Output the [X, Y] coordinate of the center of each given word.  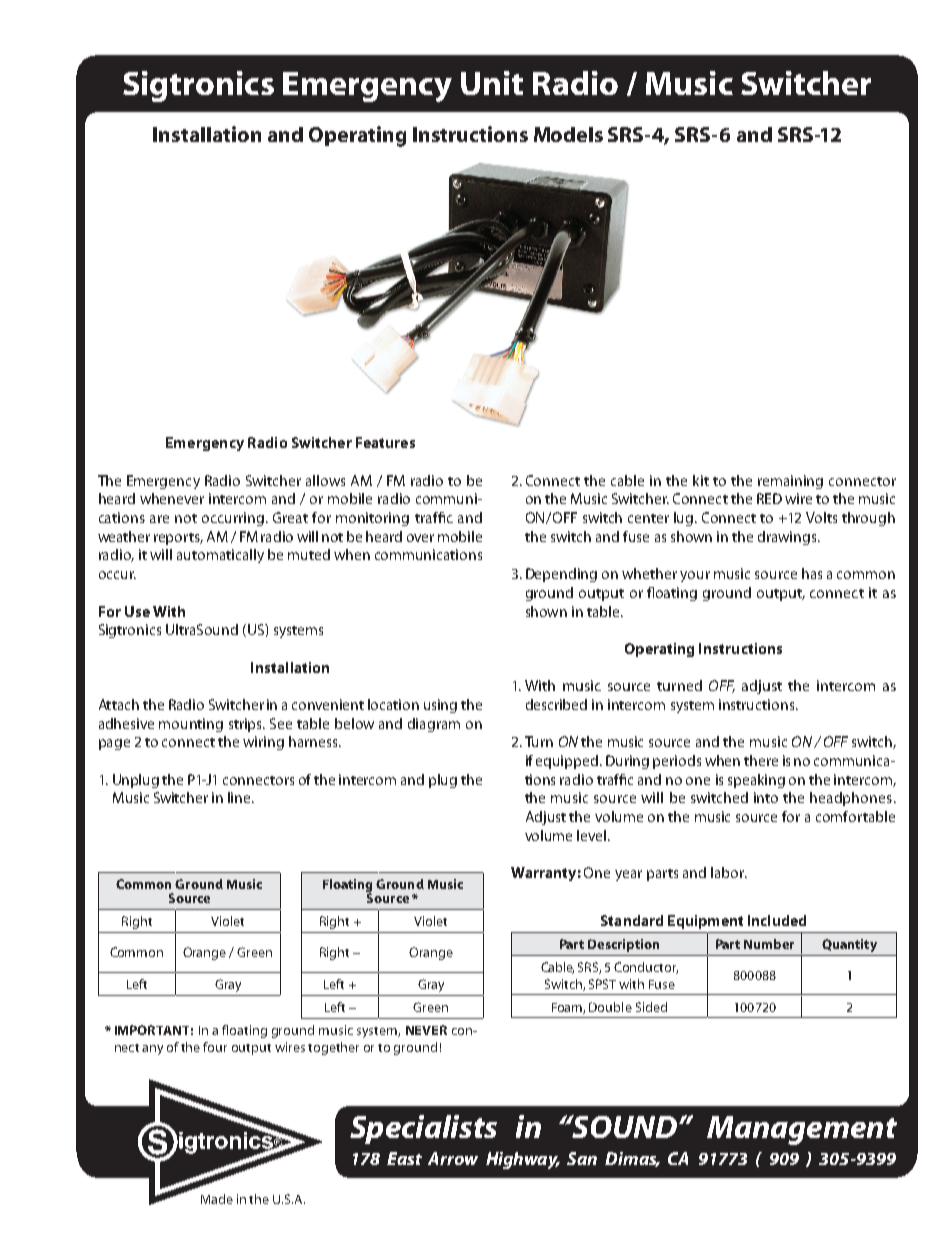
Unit [492, 83]
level [593, 835]
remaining [790, 482]
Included [777, 920]
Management [802, 1130]
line [240, 797]
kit [701, 480]
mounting [191, 725]
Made [217, 1199]
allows [325, 480]
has [812, 573]
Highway [523, 1160]
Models [568, 134]
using [440, 706]
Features [385, 442]
